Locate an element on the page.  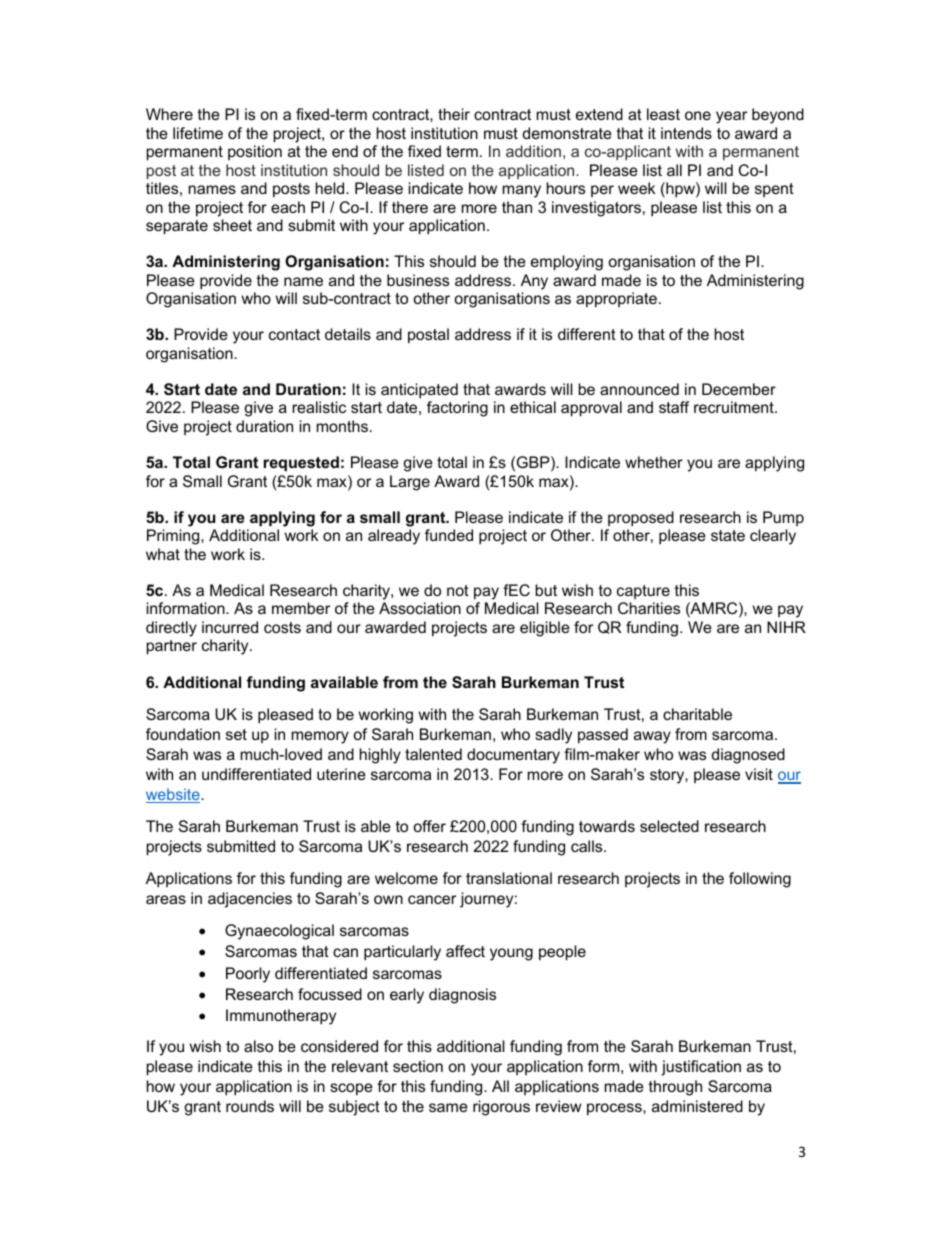
rounds is located at coordinates (250, 1106).
